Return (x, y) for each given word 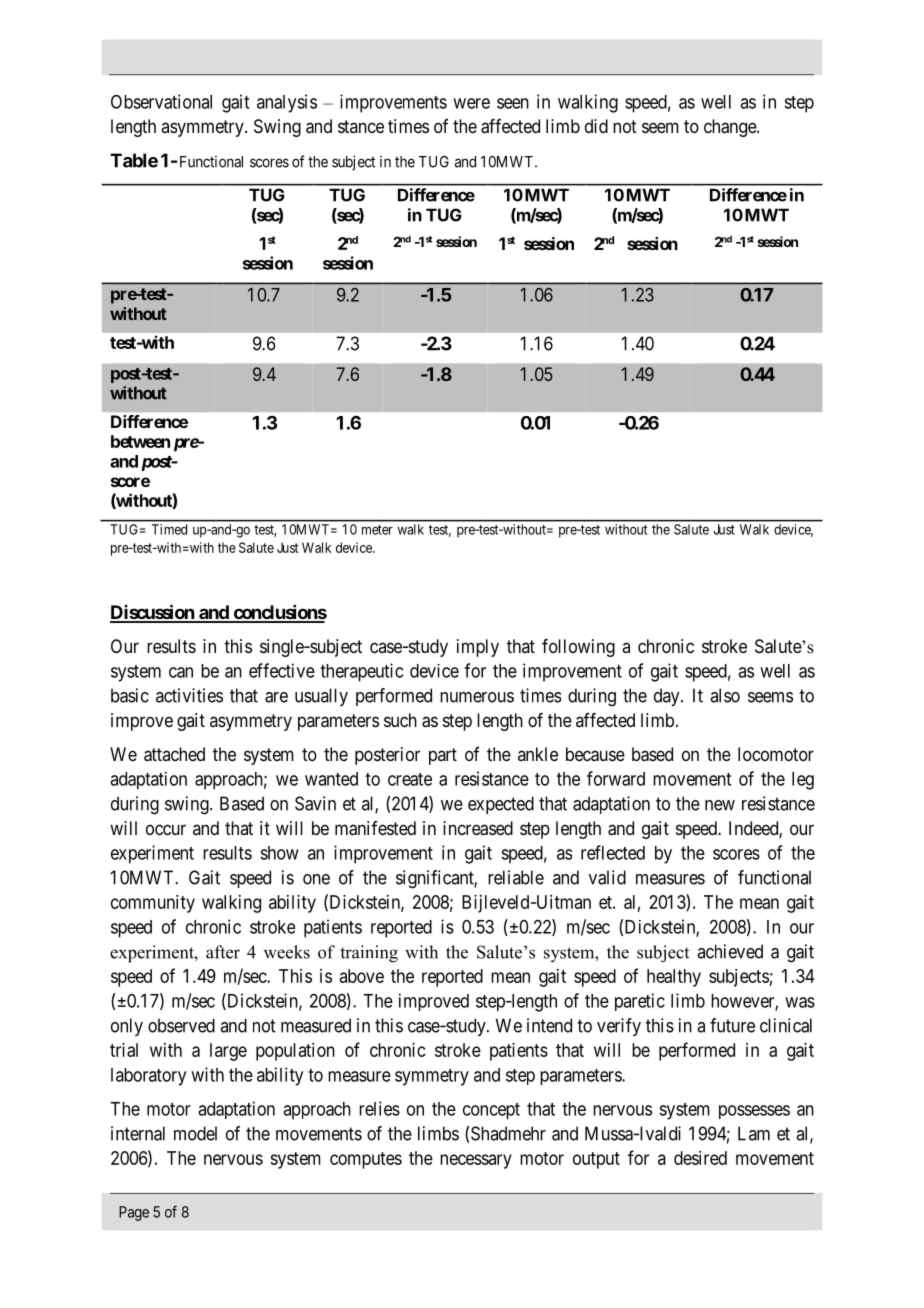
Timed (169, 529)
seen (513, 103)
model (195, 1133)
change (731, 128)
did (596, 126)
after (223, 952)
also (725, 695)
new (720, 805)
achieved (730, 951)
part (443, 756)
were (471, 103)
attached (174, 754)
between (140, 441)
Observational (161, 101)
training (369, 954)
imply (478, 648)
